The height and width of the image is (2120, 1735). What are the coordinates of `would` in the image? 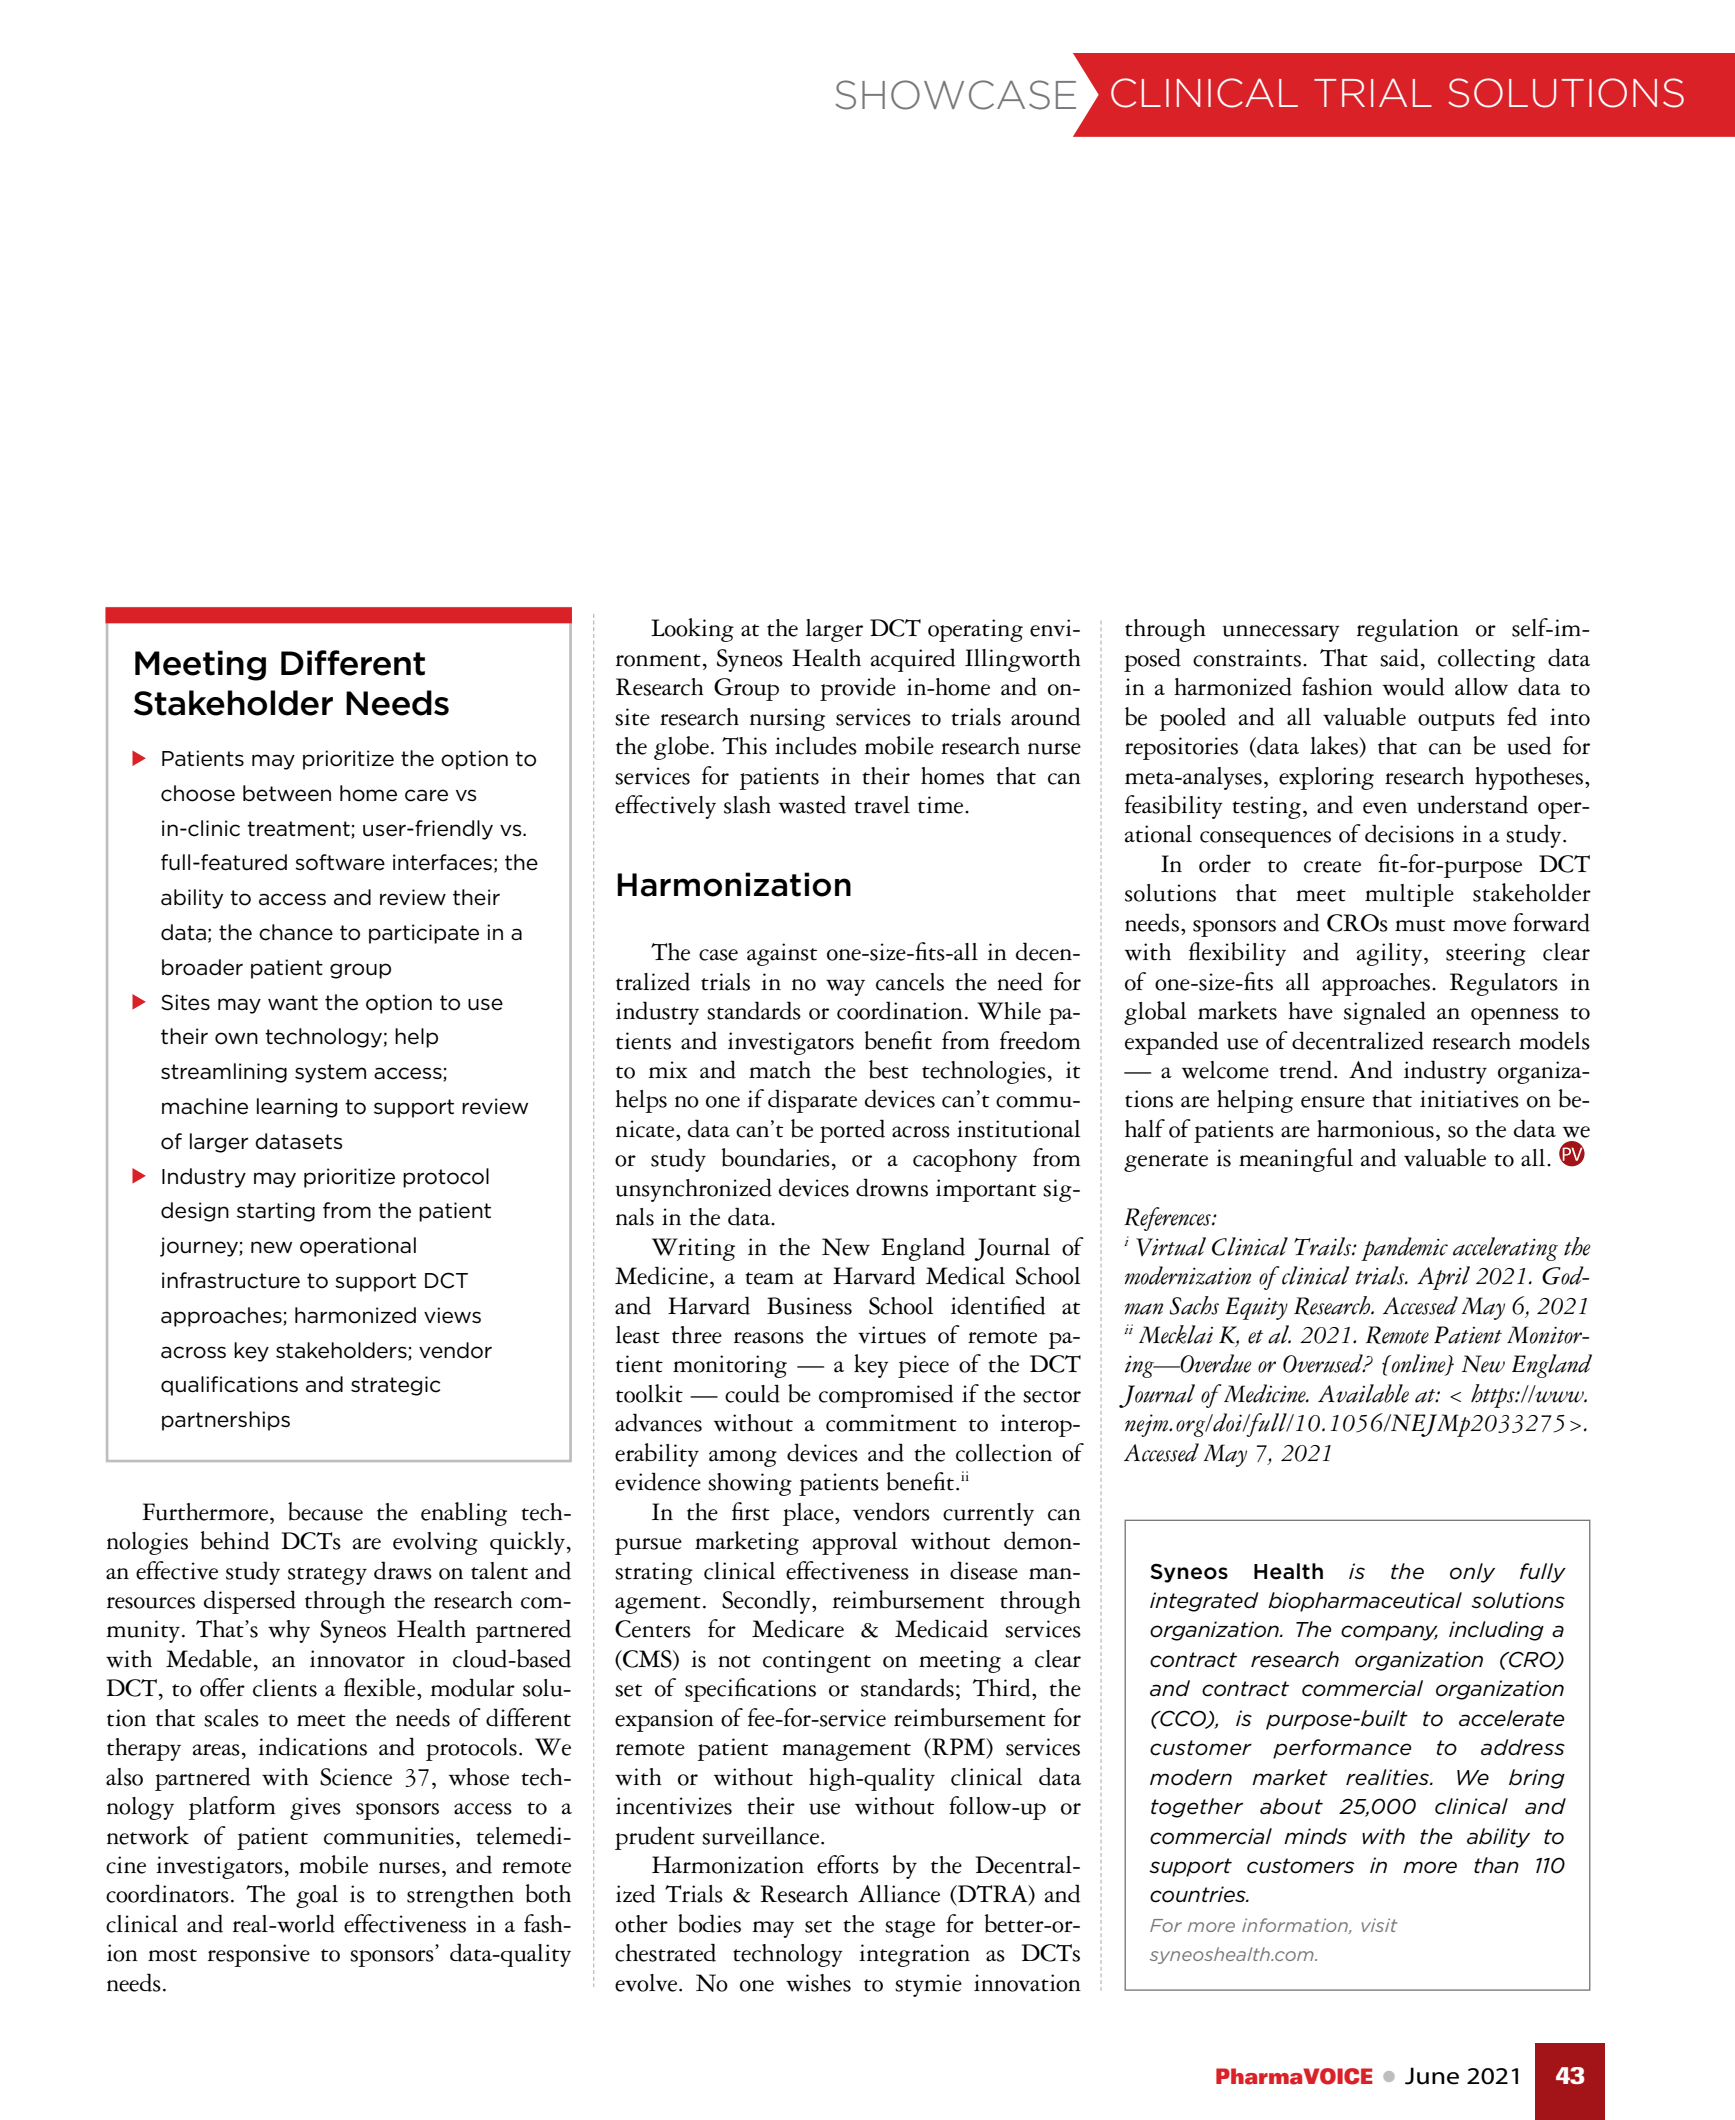 It's located at (1413, 686).
